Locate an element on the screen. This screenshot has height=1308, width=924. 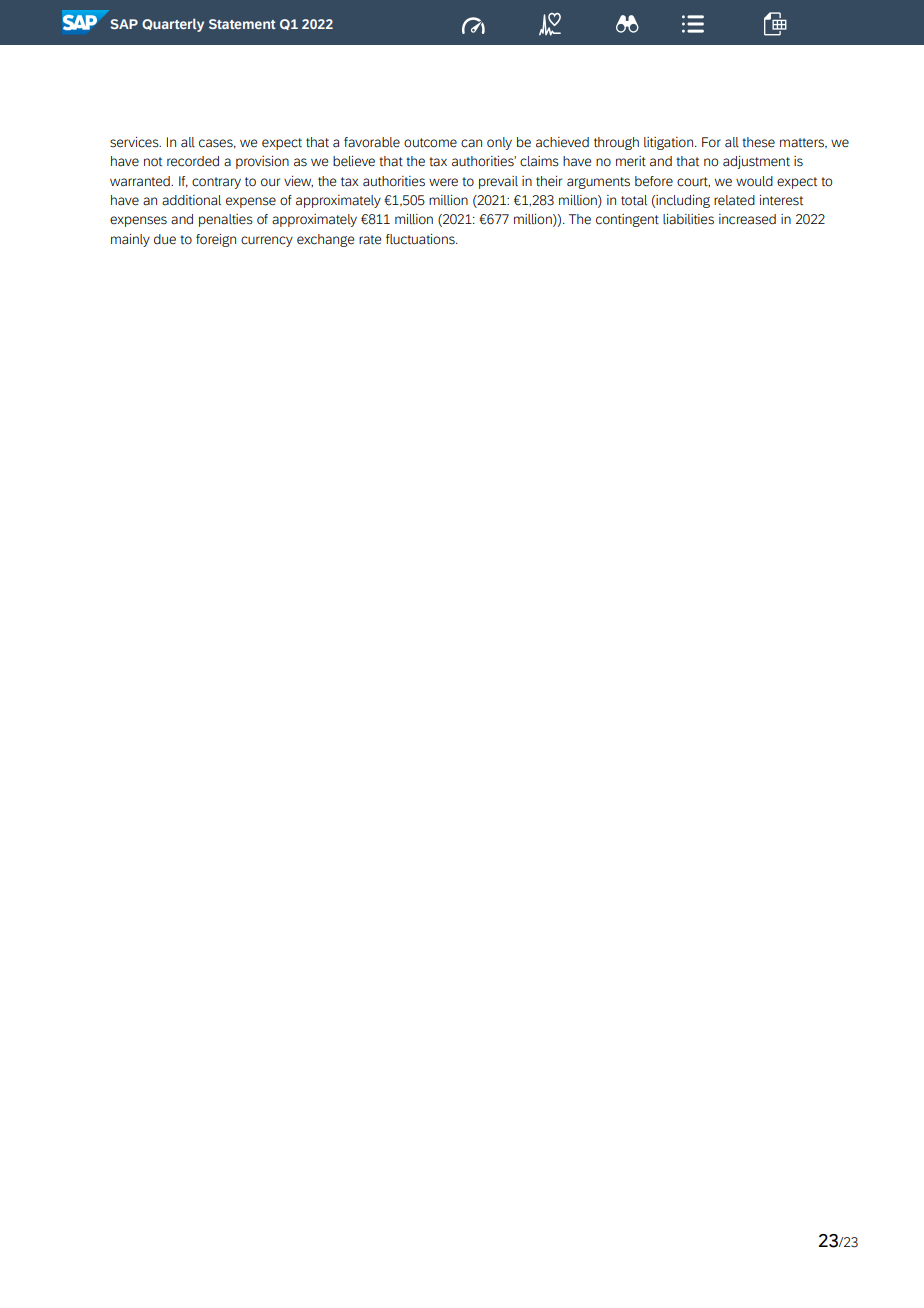
services is located at coordinates (135, 142).
